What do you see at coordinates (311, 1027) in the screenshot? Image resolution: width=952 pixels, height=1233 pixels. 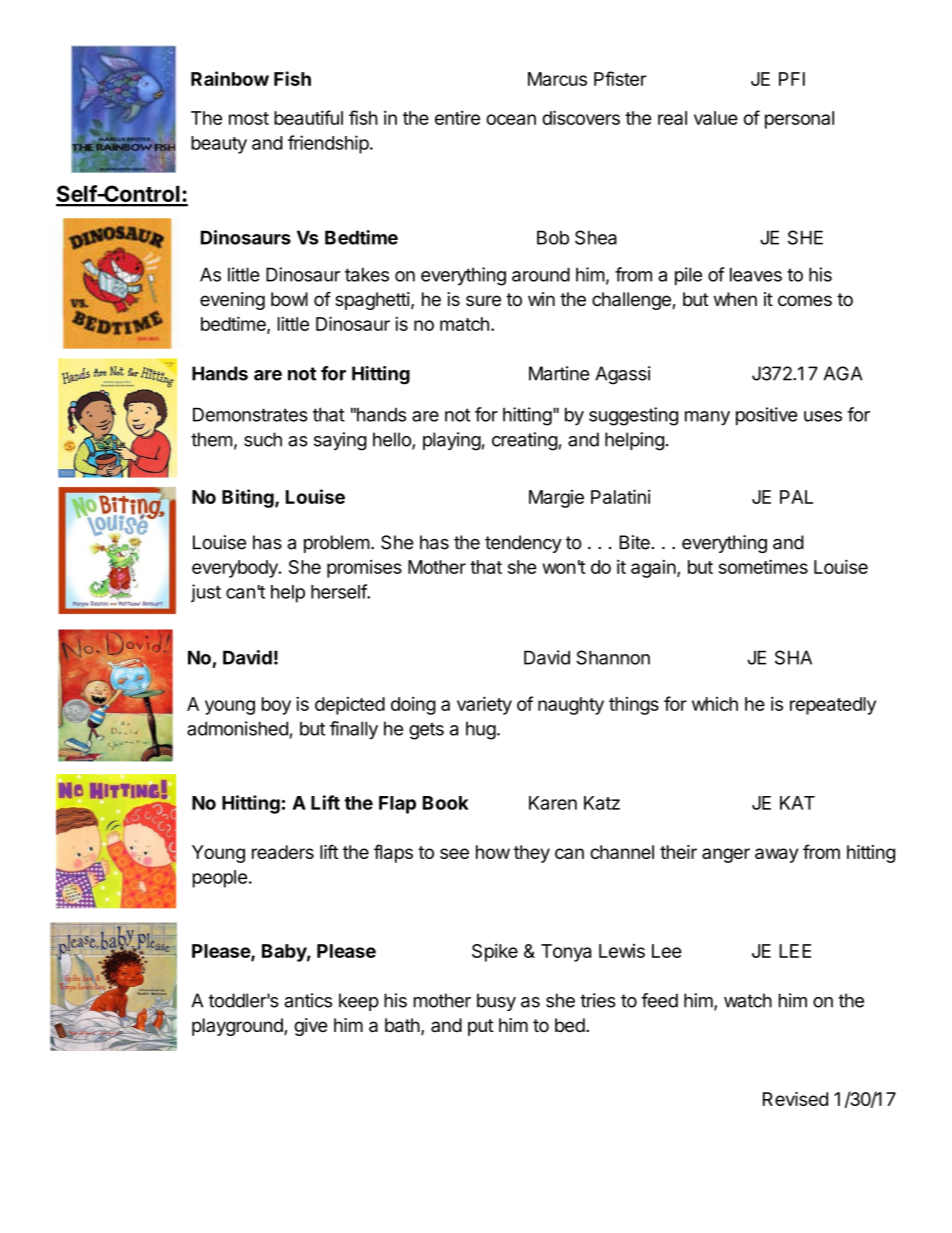 I see `give` at bounding box center [311, 1027].
